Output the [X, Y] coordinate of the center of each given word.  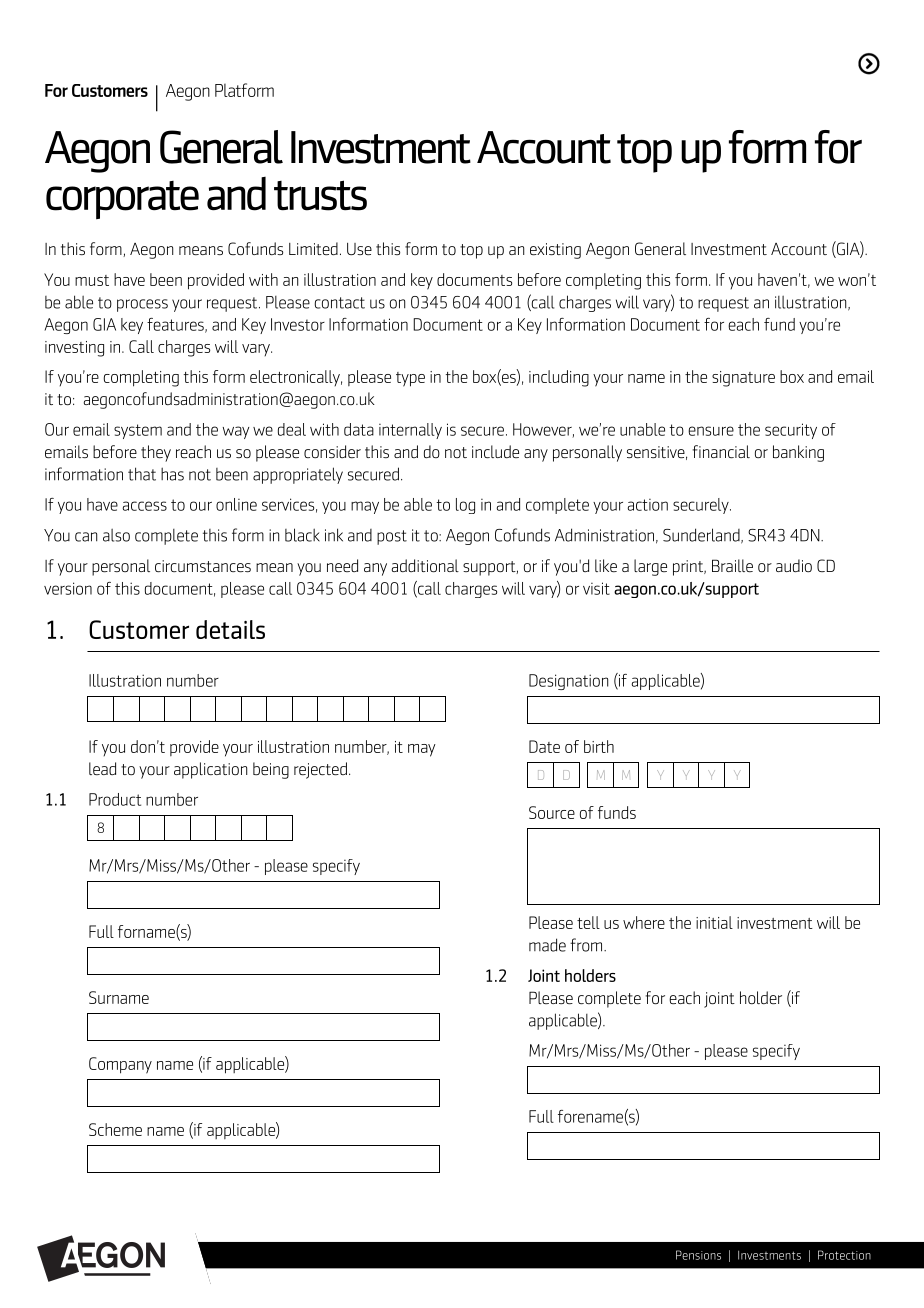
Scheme [115, 1129]
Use [359, 249]
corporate [122, 200]
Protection [844, 1255]
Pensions [698, 1255]
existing [555, 251]
